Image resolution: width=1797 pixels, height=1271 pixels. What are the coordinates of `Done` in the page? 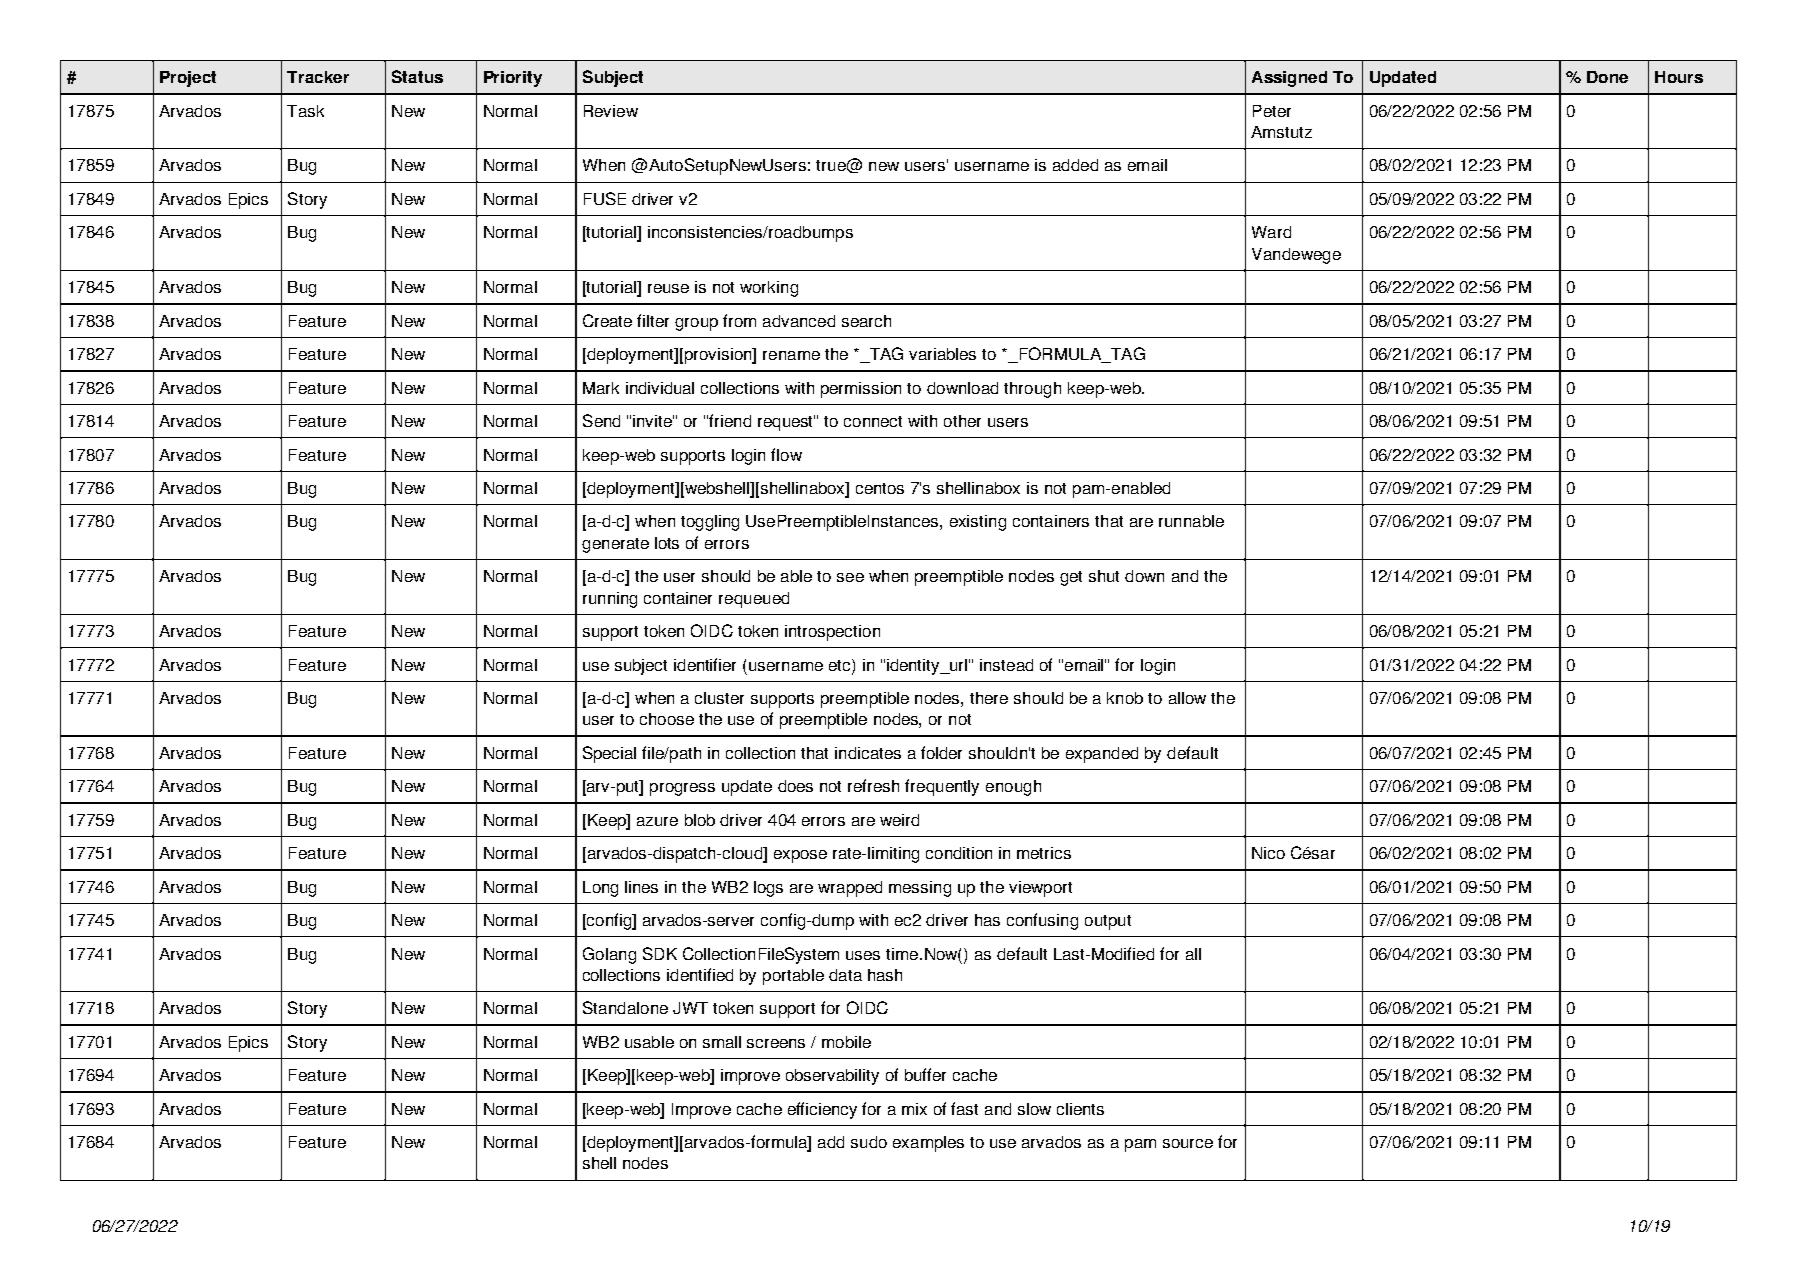 It's located at (1607, 77).
